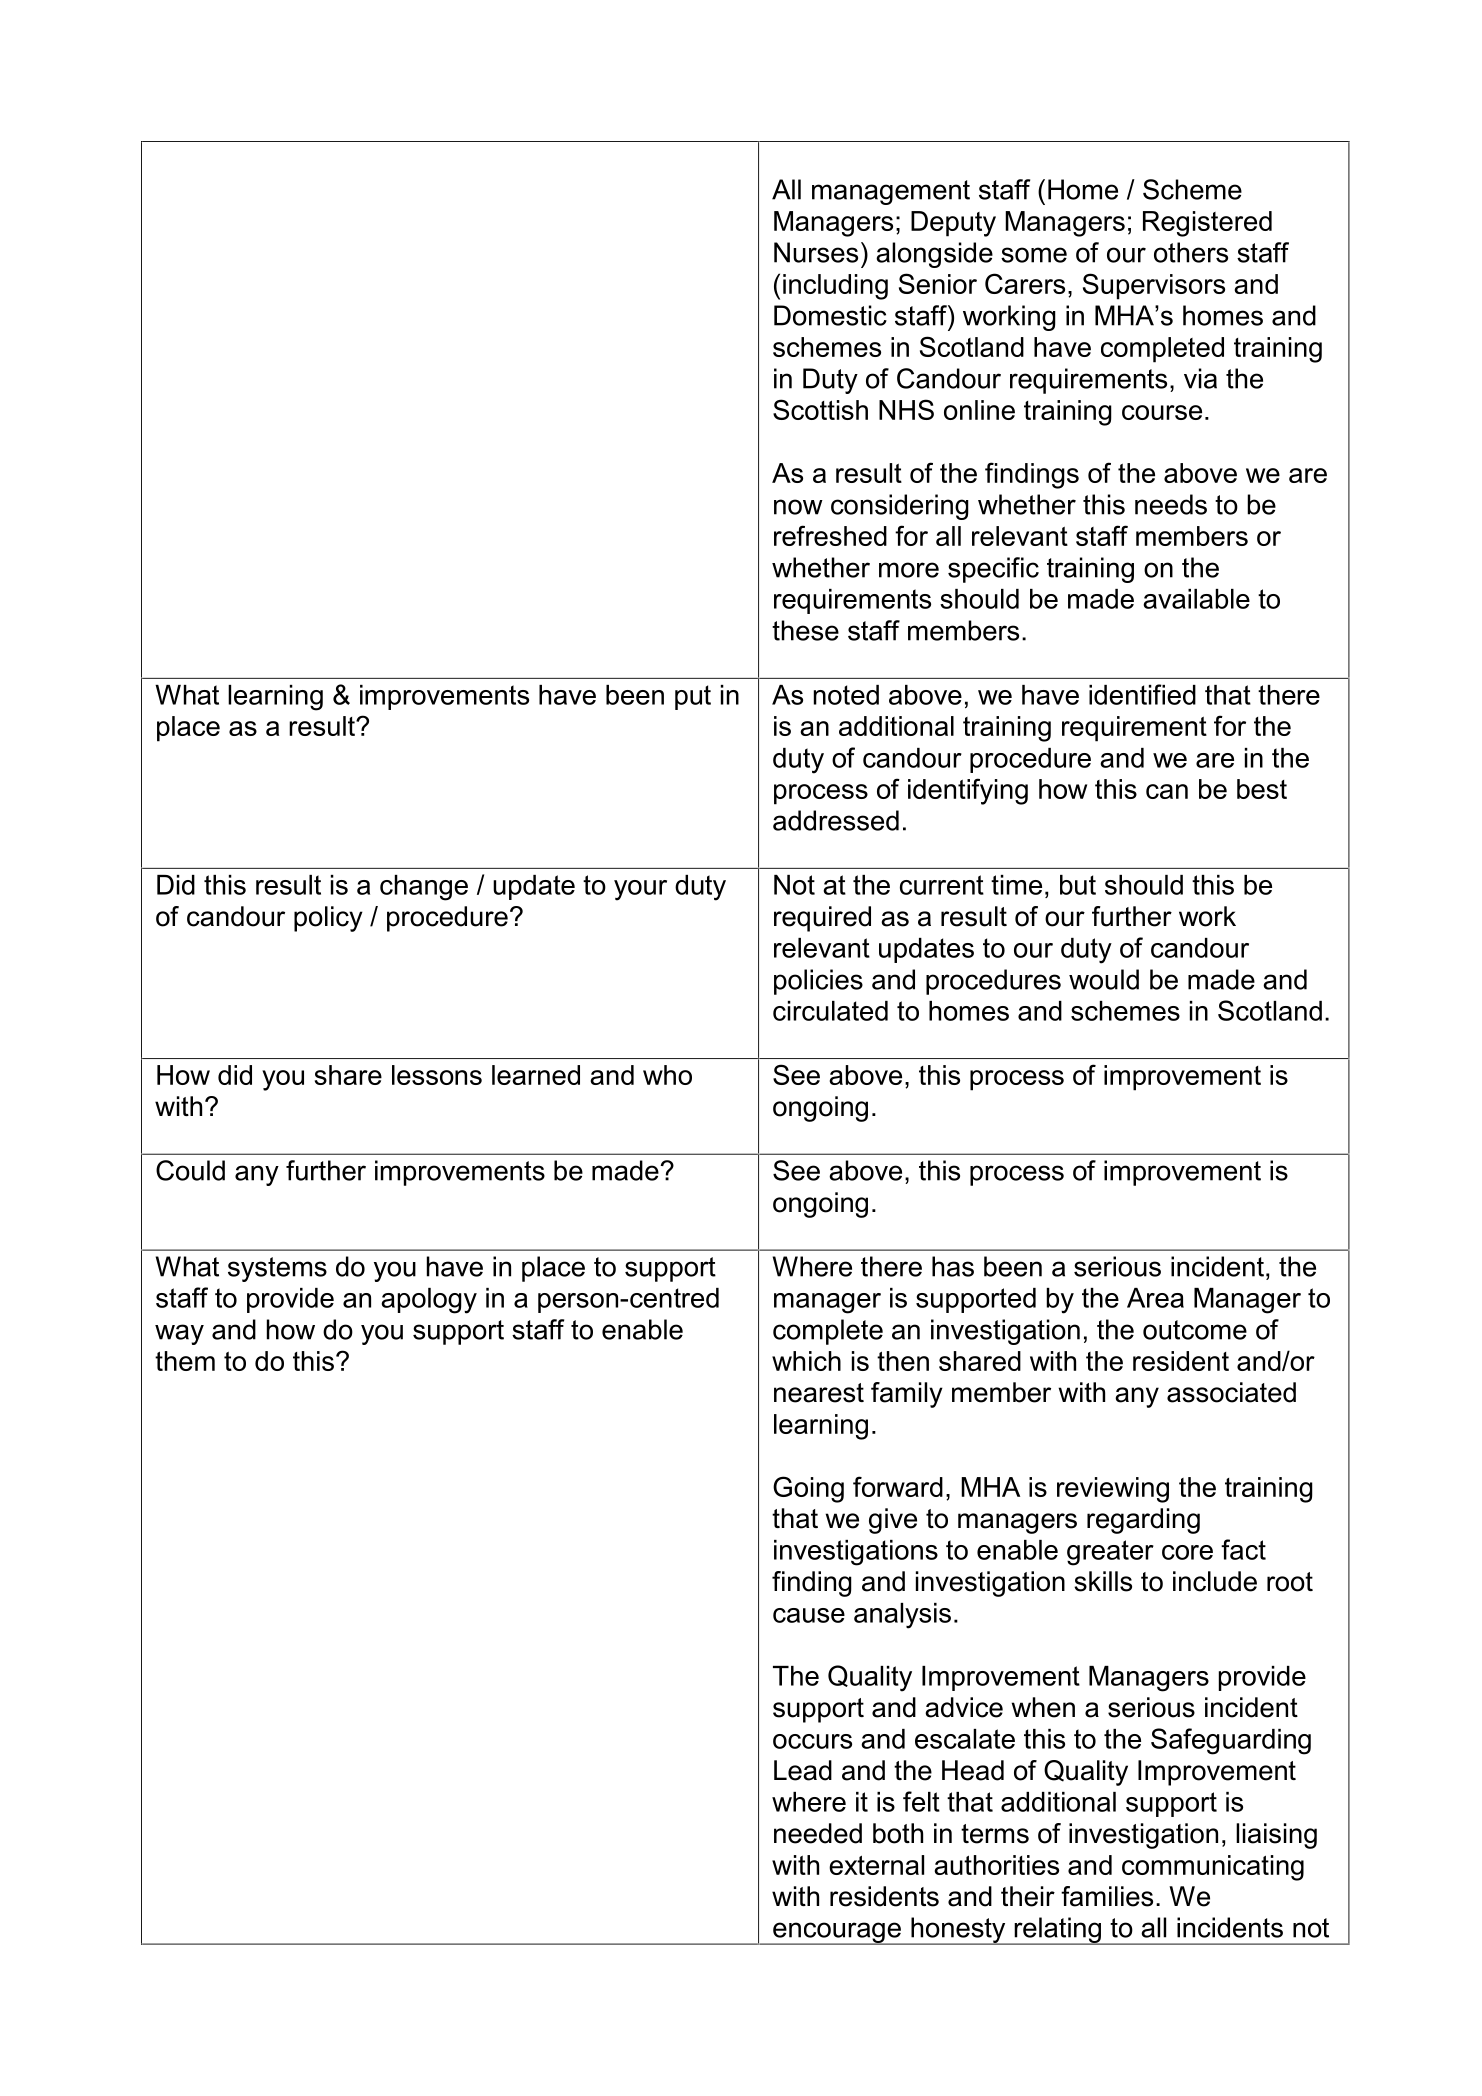 The image size is (1482, 2096). I want to click on identified, so click(1142, 694).
